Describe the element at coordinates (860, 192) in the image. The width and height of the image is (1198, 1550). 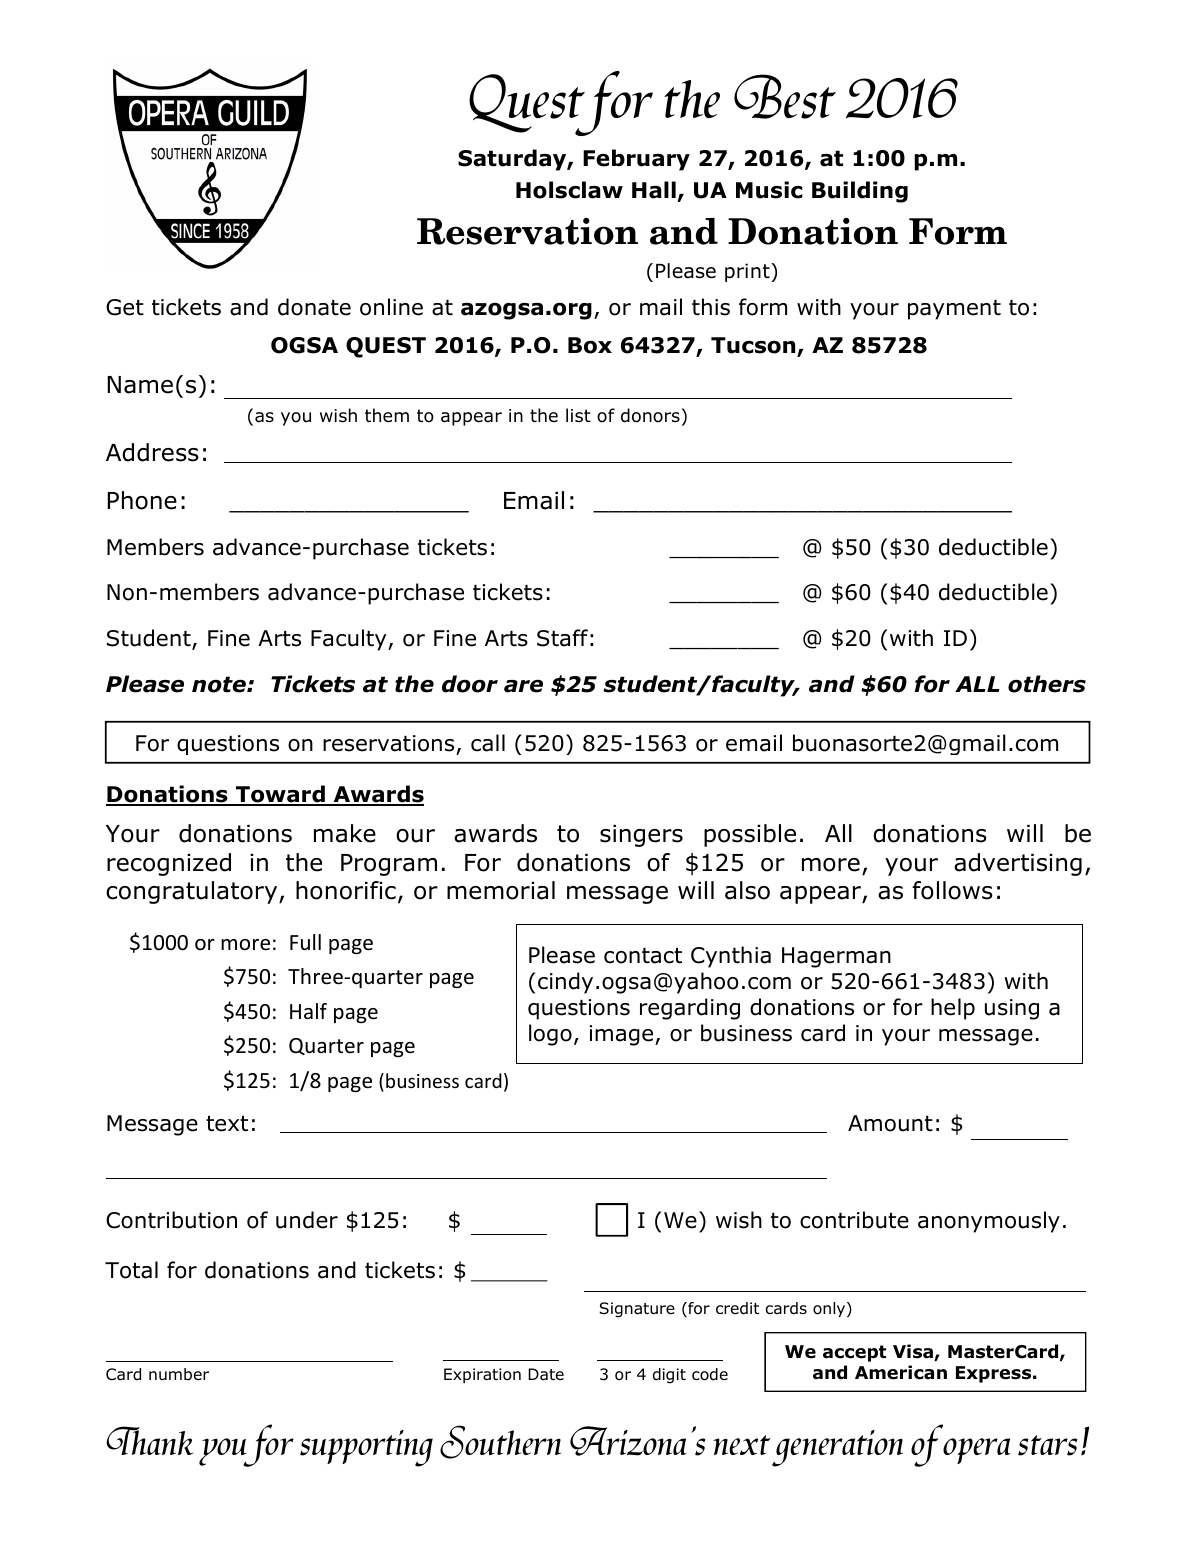
I see `Building` at that location.
